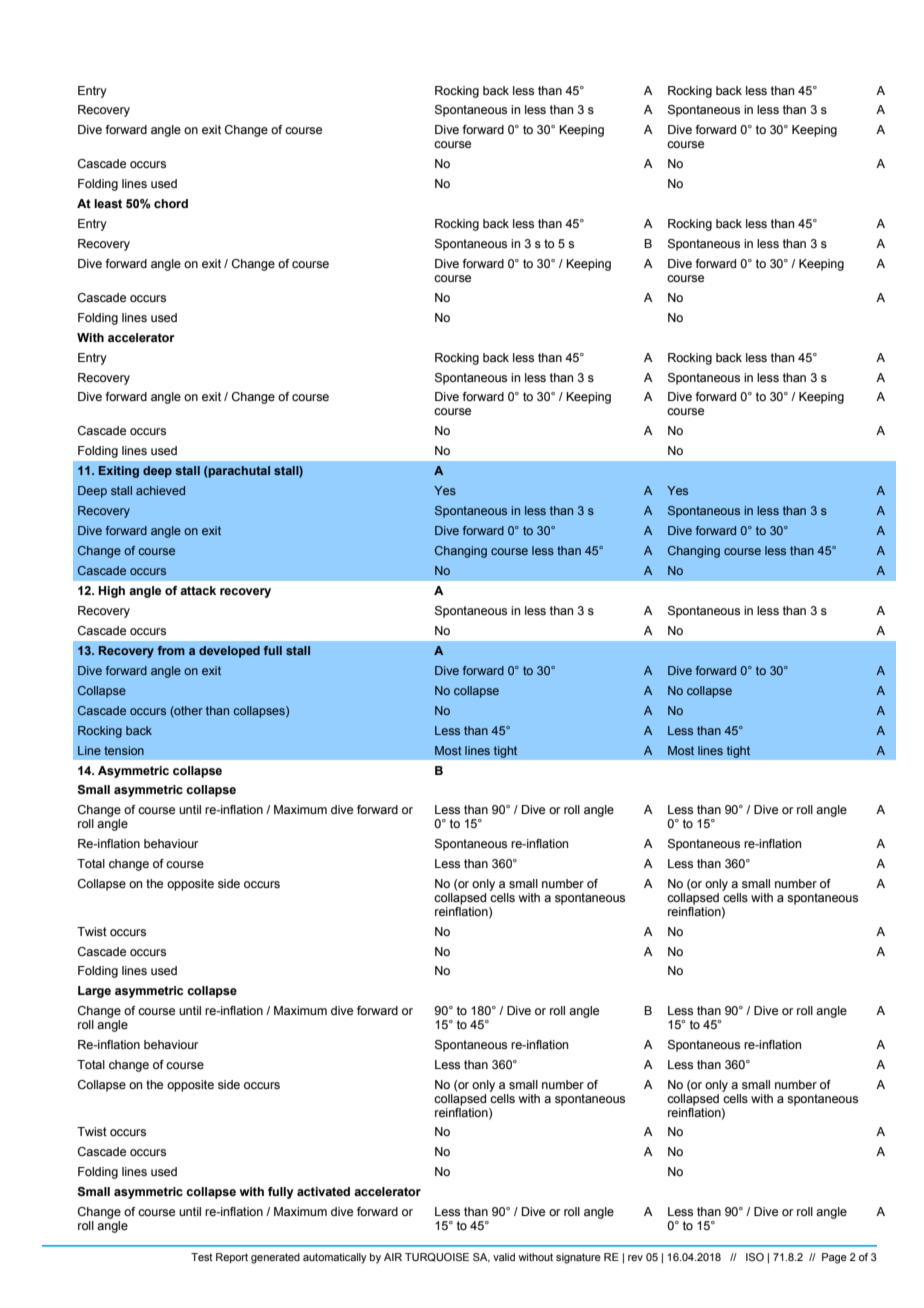 The width and height of the screenshot is (924, 1308). What do you see at coordinates (108, 203) in the screenshot?
I see `least` at bounding box center [108, 203].
